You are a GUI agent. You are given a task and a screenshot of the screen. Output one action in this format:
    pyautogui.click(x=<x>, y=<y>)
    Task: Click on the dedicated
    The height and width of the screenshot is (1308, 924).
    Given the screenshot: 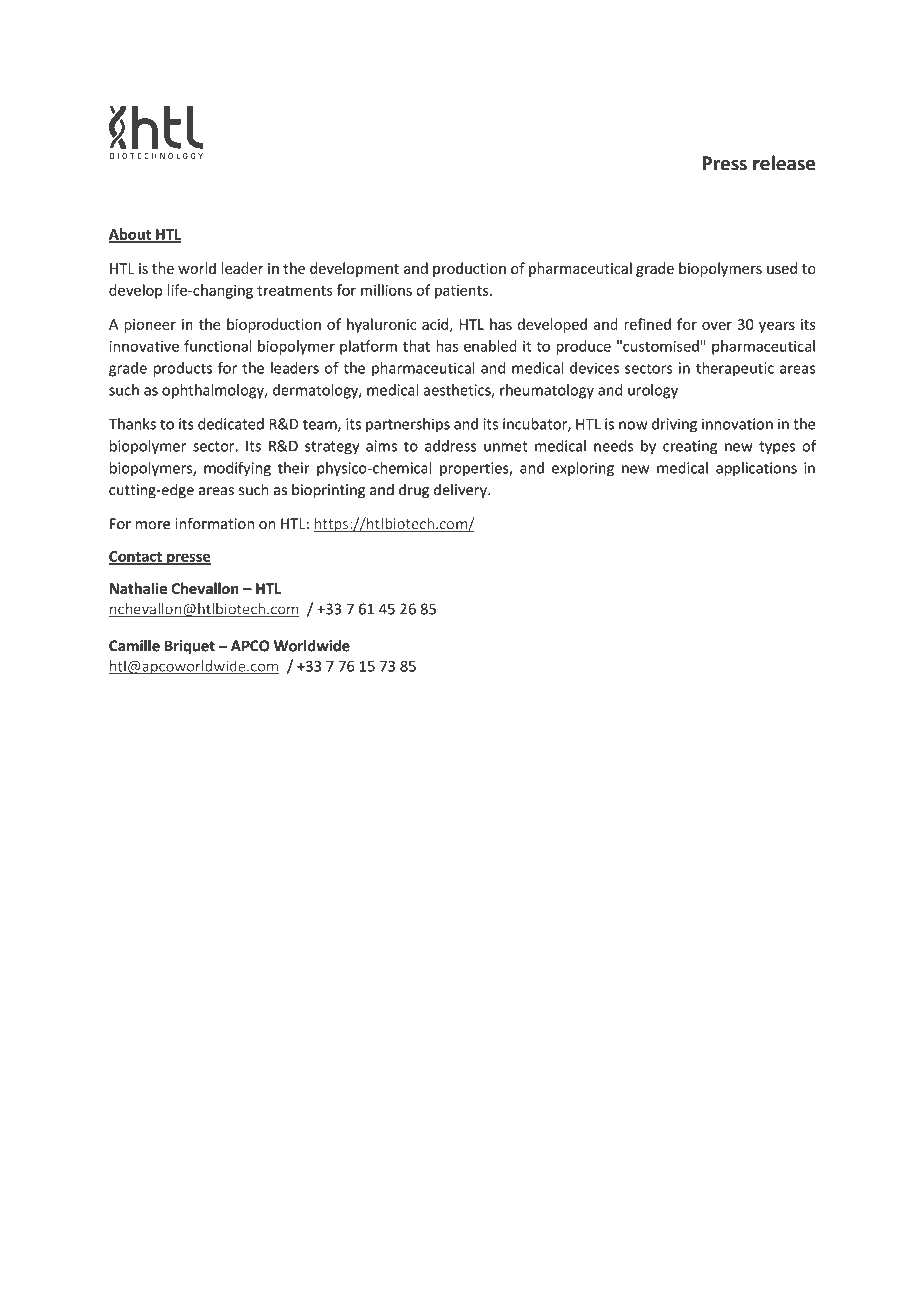 What is the action you would take?
    pyautogui.click(x=231, y=424)
